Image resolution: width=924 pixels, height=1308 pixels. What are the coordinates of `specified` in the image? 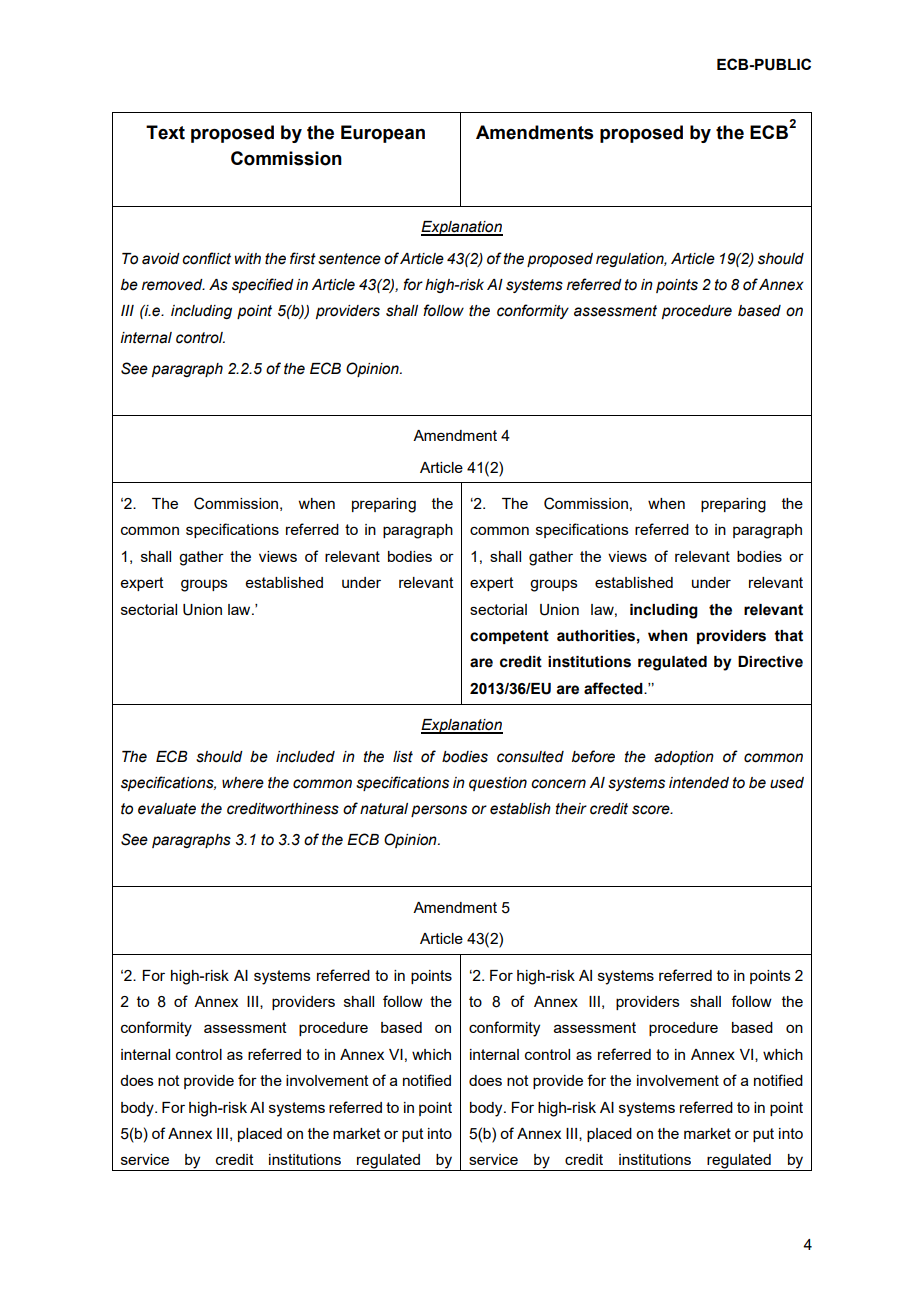 It's located at (263, 285).
